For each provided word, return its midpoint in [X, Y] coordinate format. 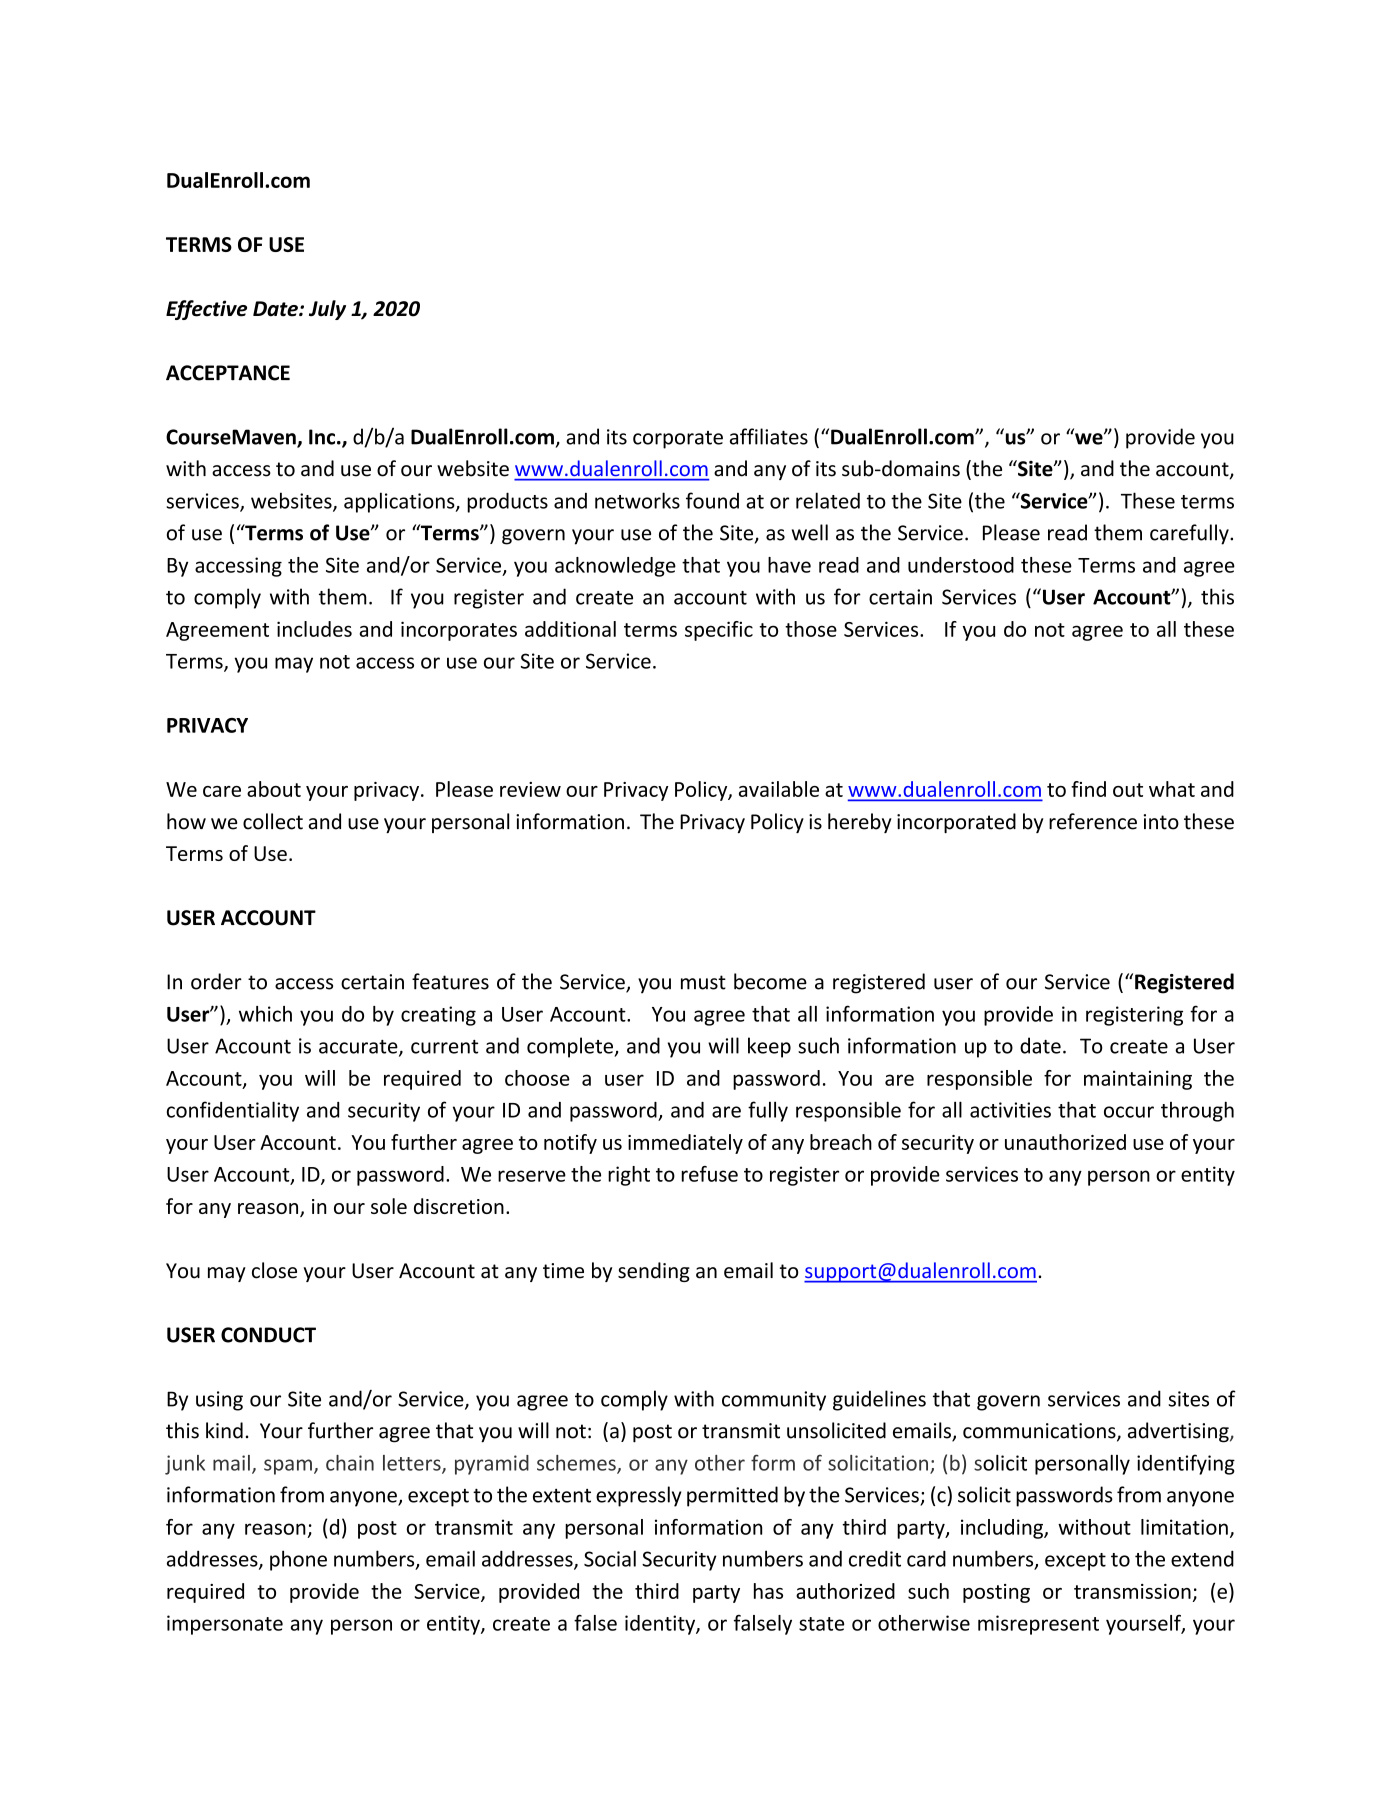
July [327, 310]
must [703, 982]
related [828, 500]
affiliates [769, 436]
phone [298, 1560]
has [768, 1591]
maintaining [1138, 1080]
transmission [1132, 1591]
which [265, 1014]
